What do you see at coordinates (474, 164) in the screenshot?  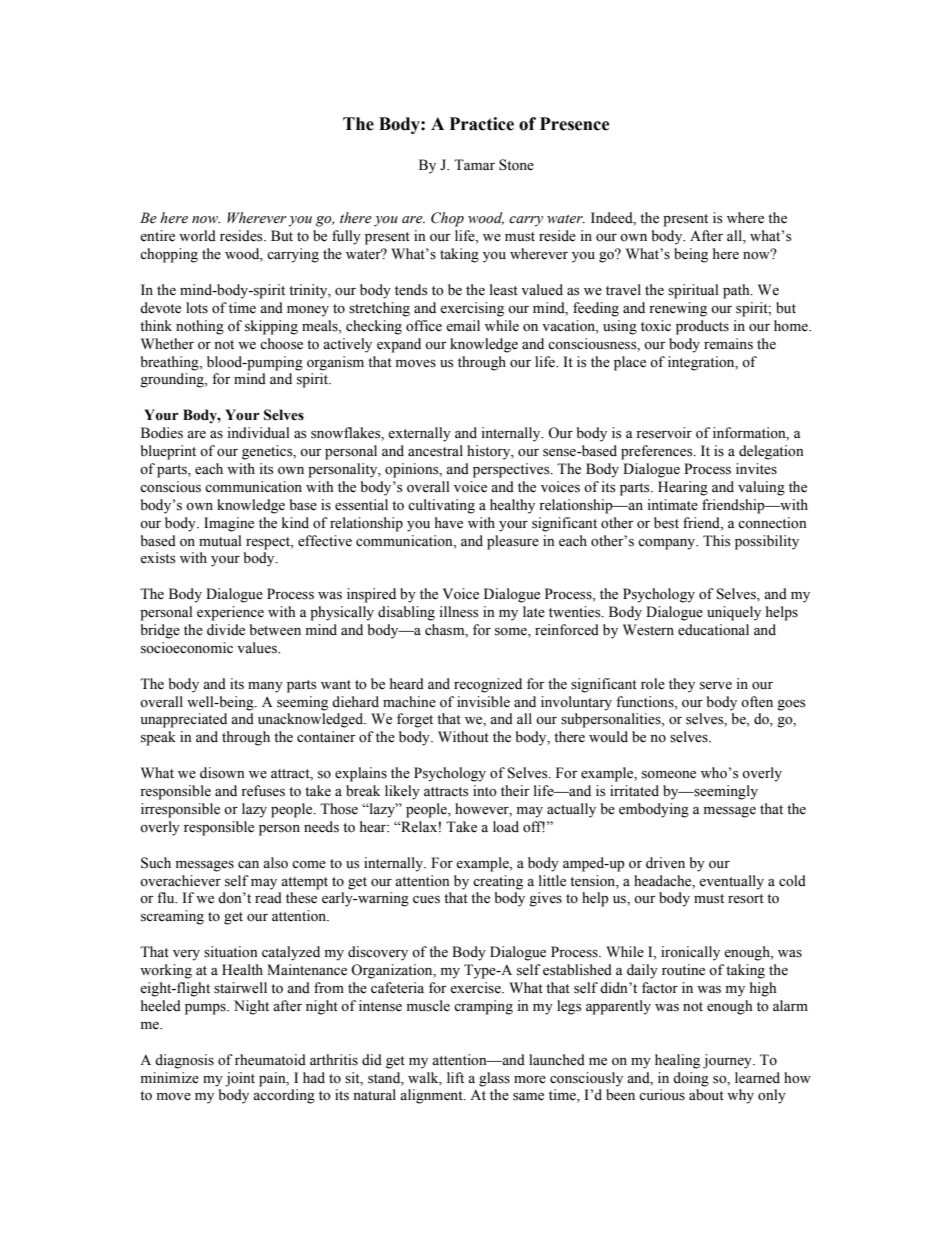 I see `Tamar` at bounding box center [474, 164].
